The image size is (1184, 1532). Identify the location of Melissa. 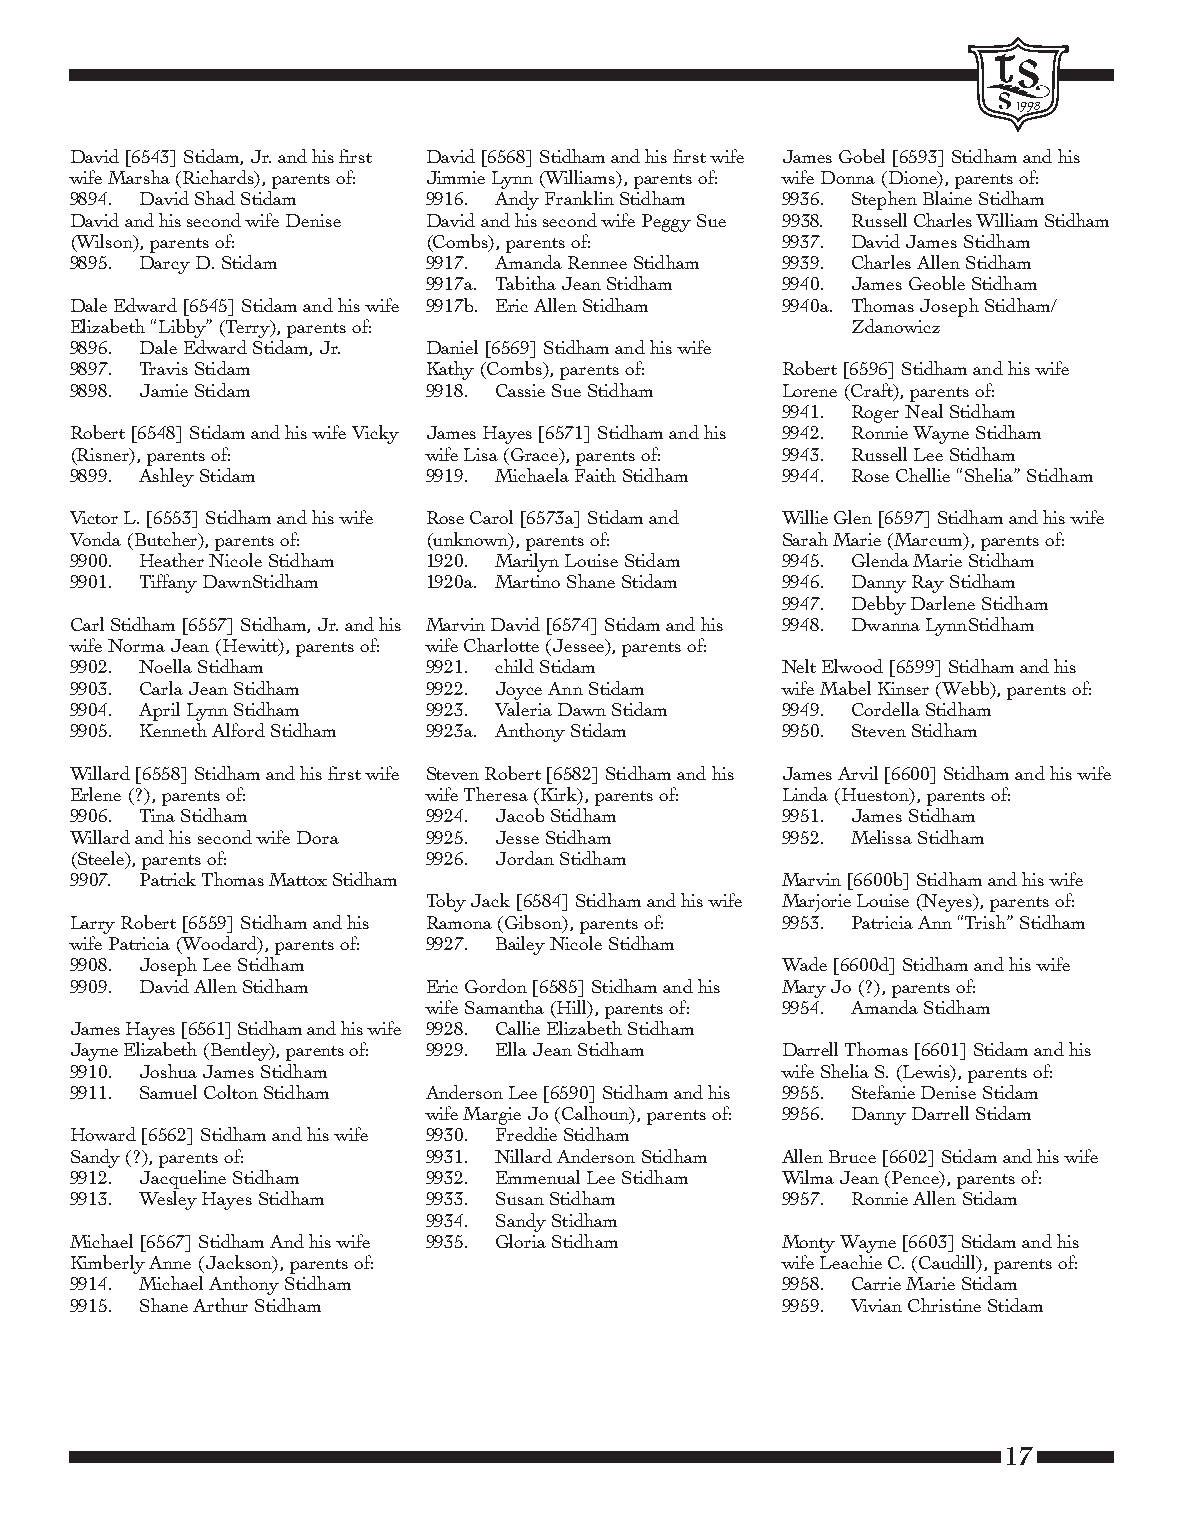
(881, 837).
